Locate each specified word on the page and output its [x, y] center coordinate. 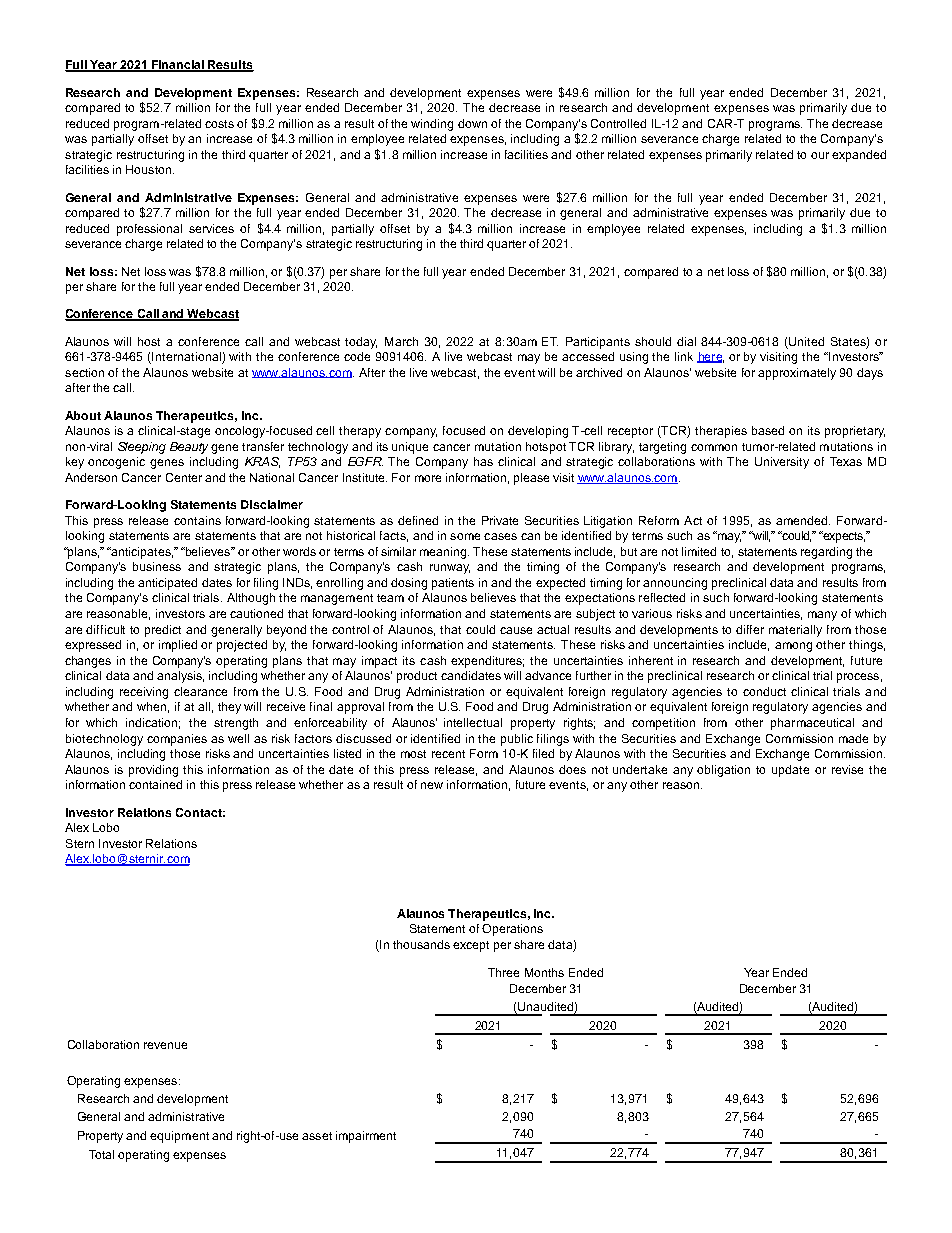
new [432, 785]
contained [155, 784]
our [820, 155]
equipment [179, 1137]
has [483, 461]
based [768, 430]
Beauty [189, 448]
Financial [178, 66]
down [472, 123]
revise [847, 769]
